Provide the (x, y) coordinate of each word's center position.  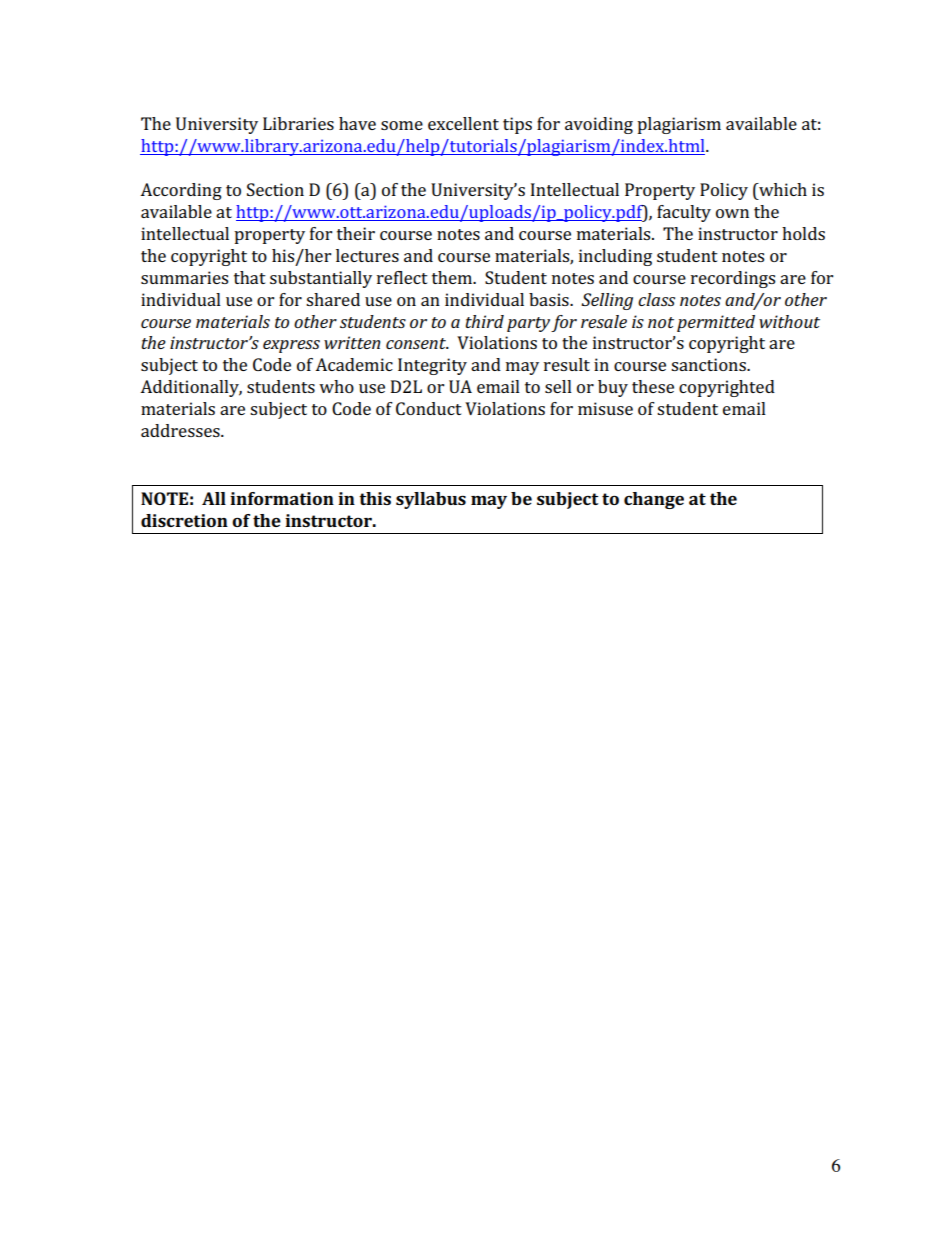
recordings (733, 279)
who (336, 386)
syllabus (431, 500)
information (282, 498)
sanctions (709, 364)
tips (517, 125)
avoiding (599, 125)
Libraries (298, 123)
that (250, 277)
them (453, 277)
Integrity (432, 366)
